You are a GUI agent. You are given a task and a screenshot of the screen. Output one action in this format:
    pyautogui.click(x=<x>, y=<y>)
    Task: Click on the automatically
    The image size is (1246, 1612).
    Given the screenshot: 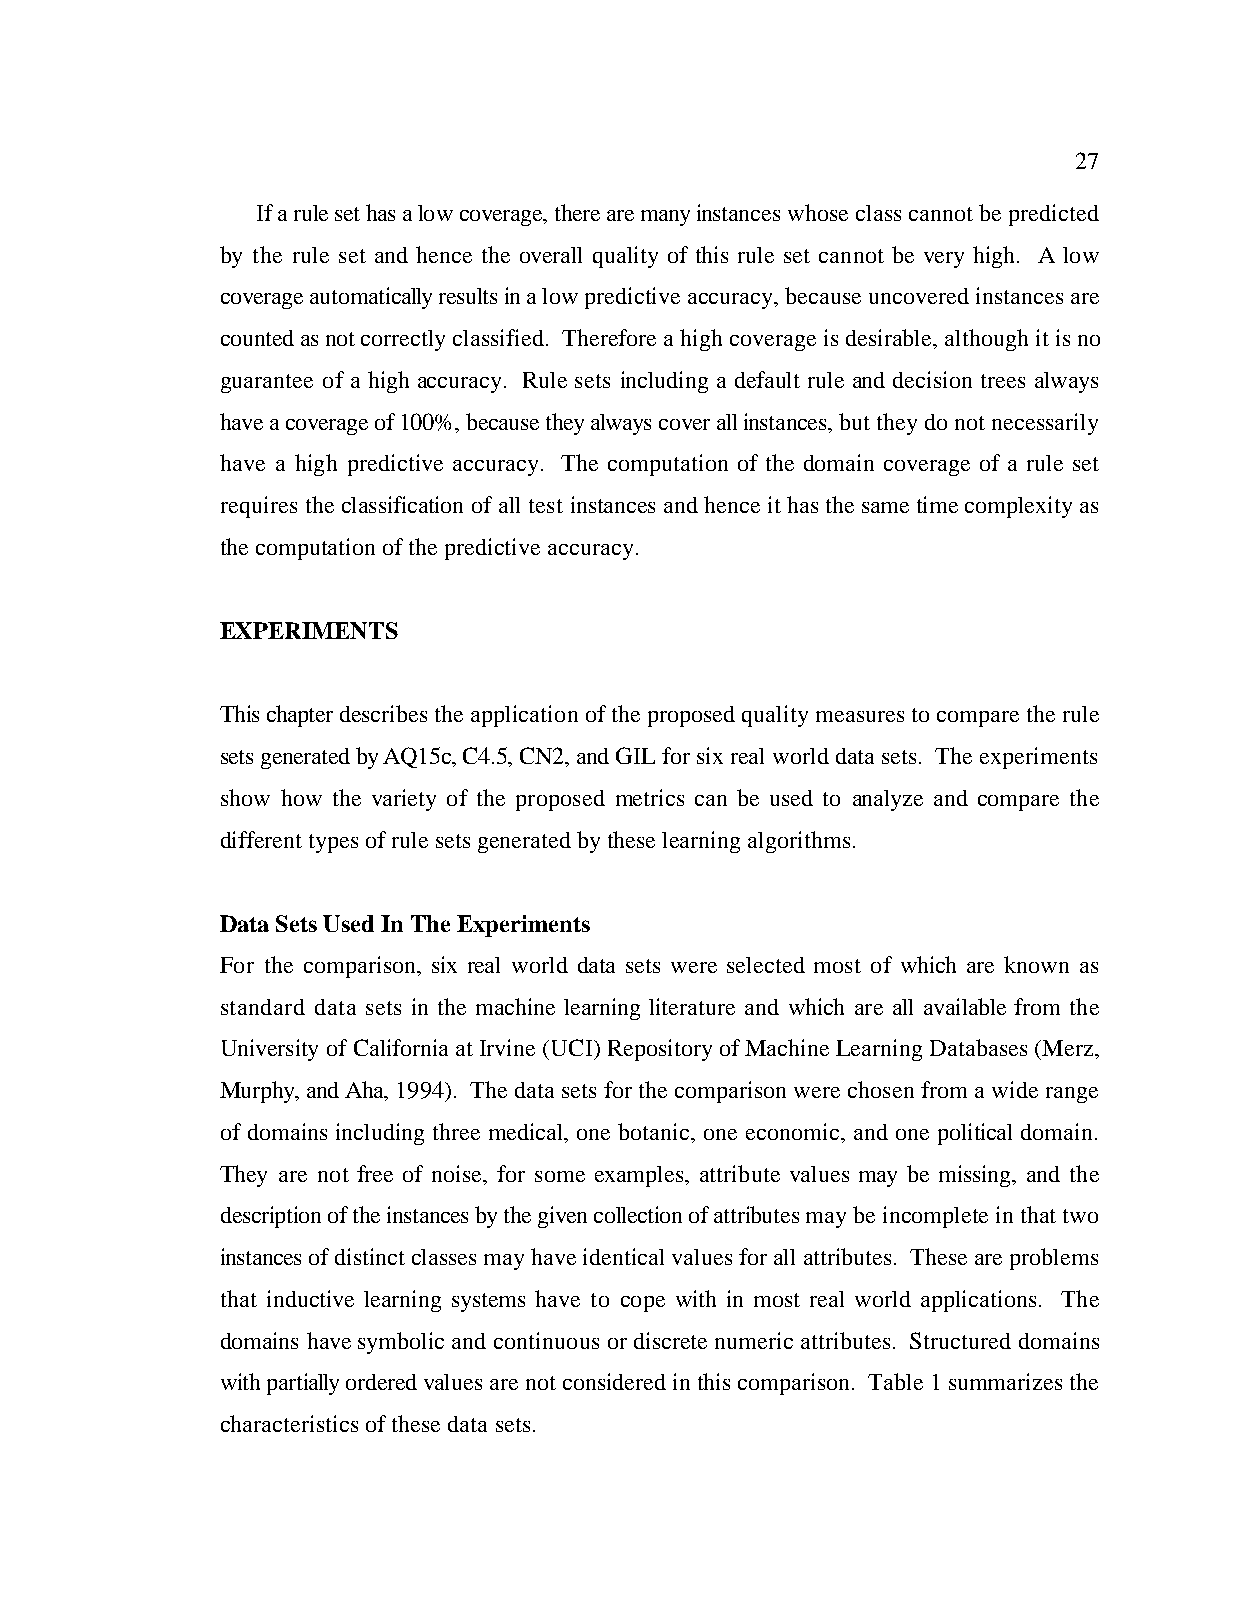 What is the action you would take?
    pyautogui.click(x=371, y=298)
